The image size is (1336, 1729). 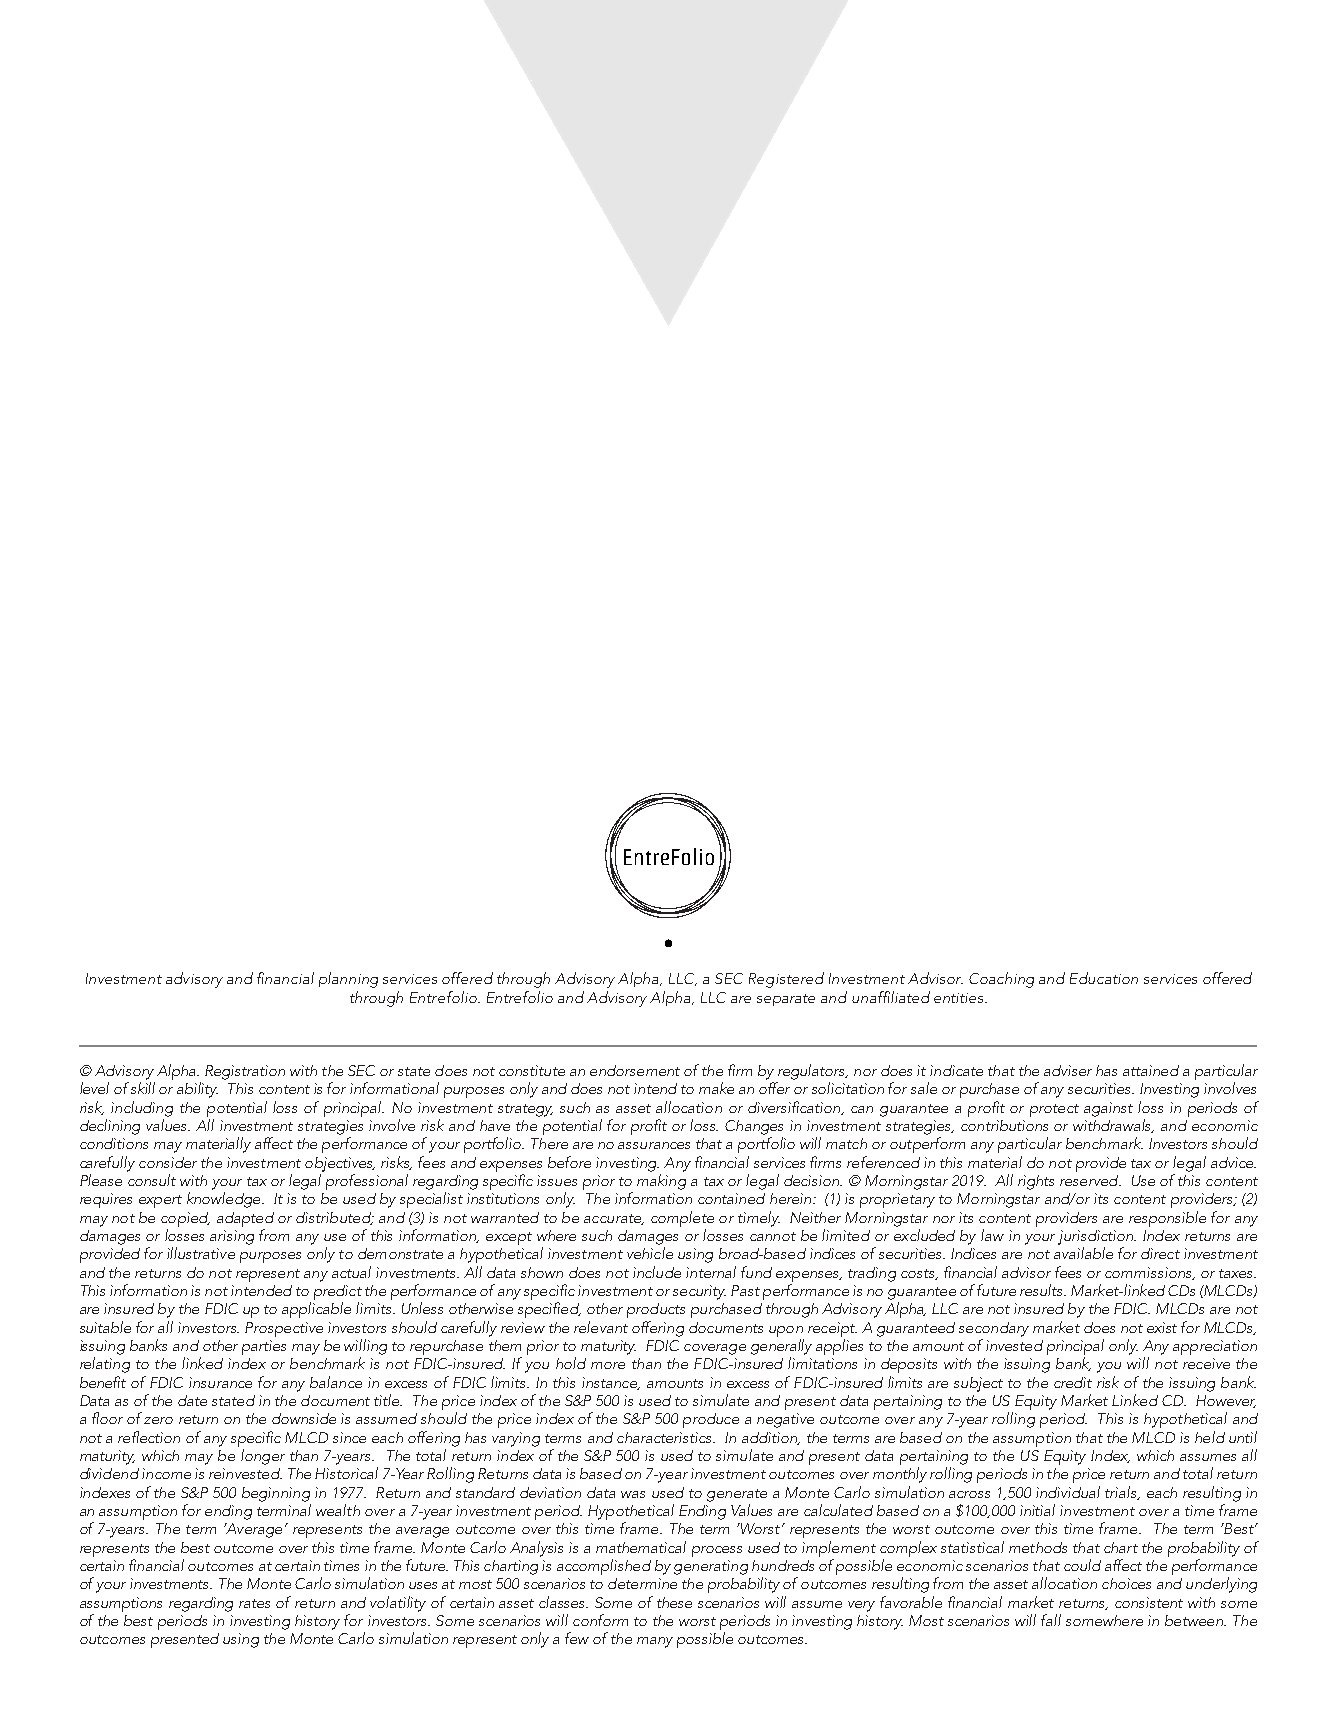 What do you see at coordinates (608, 1365) in the screenshot?
I see `more` at bounding box center [608, 1365].
